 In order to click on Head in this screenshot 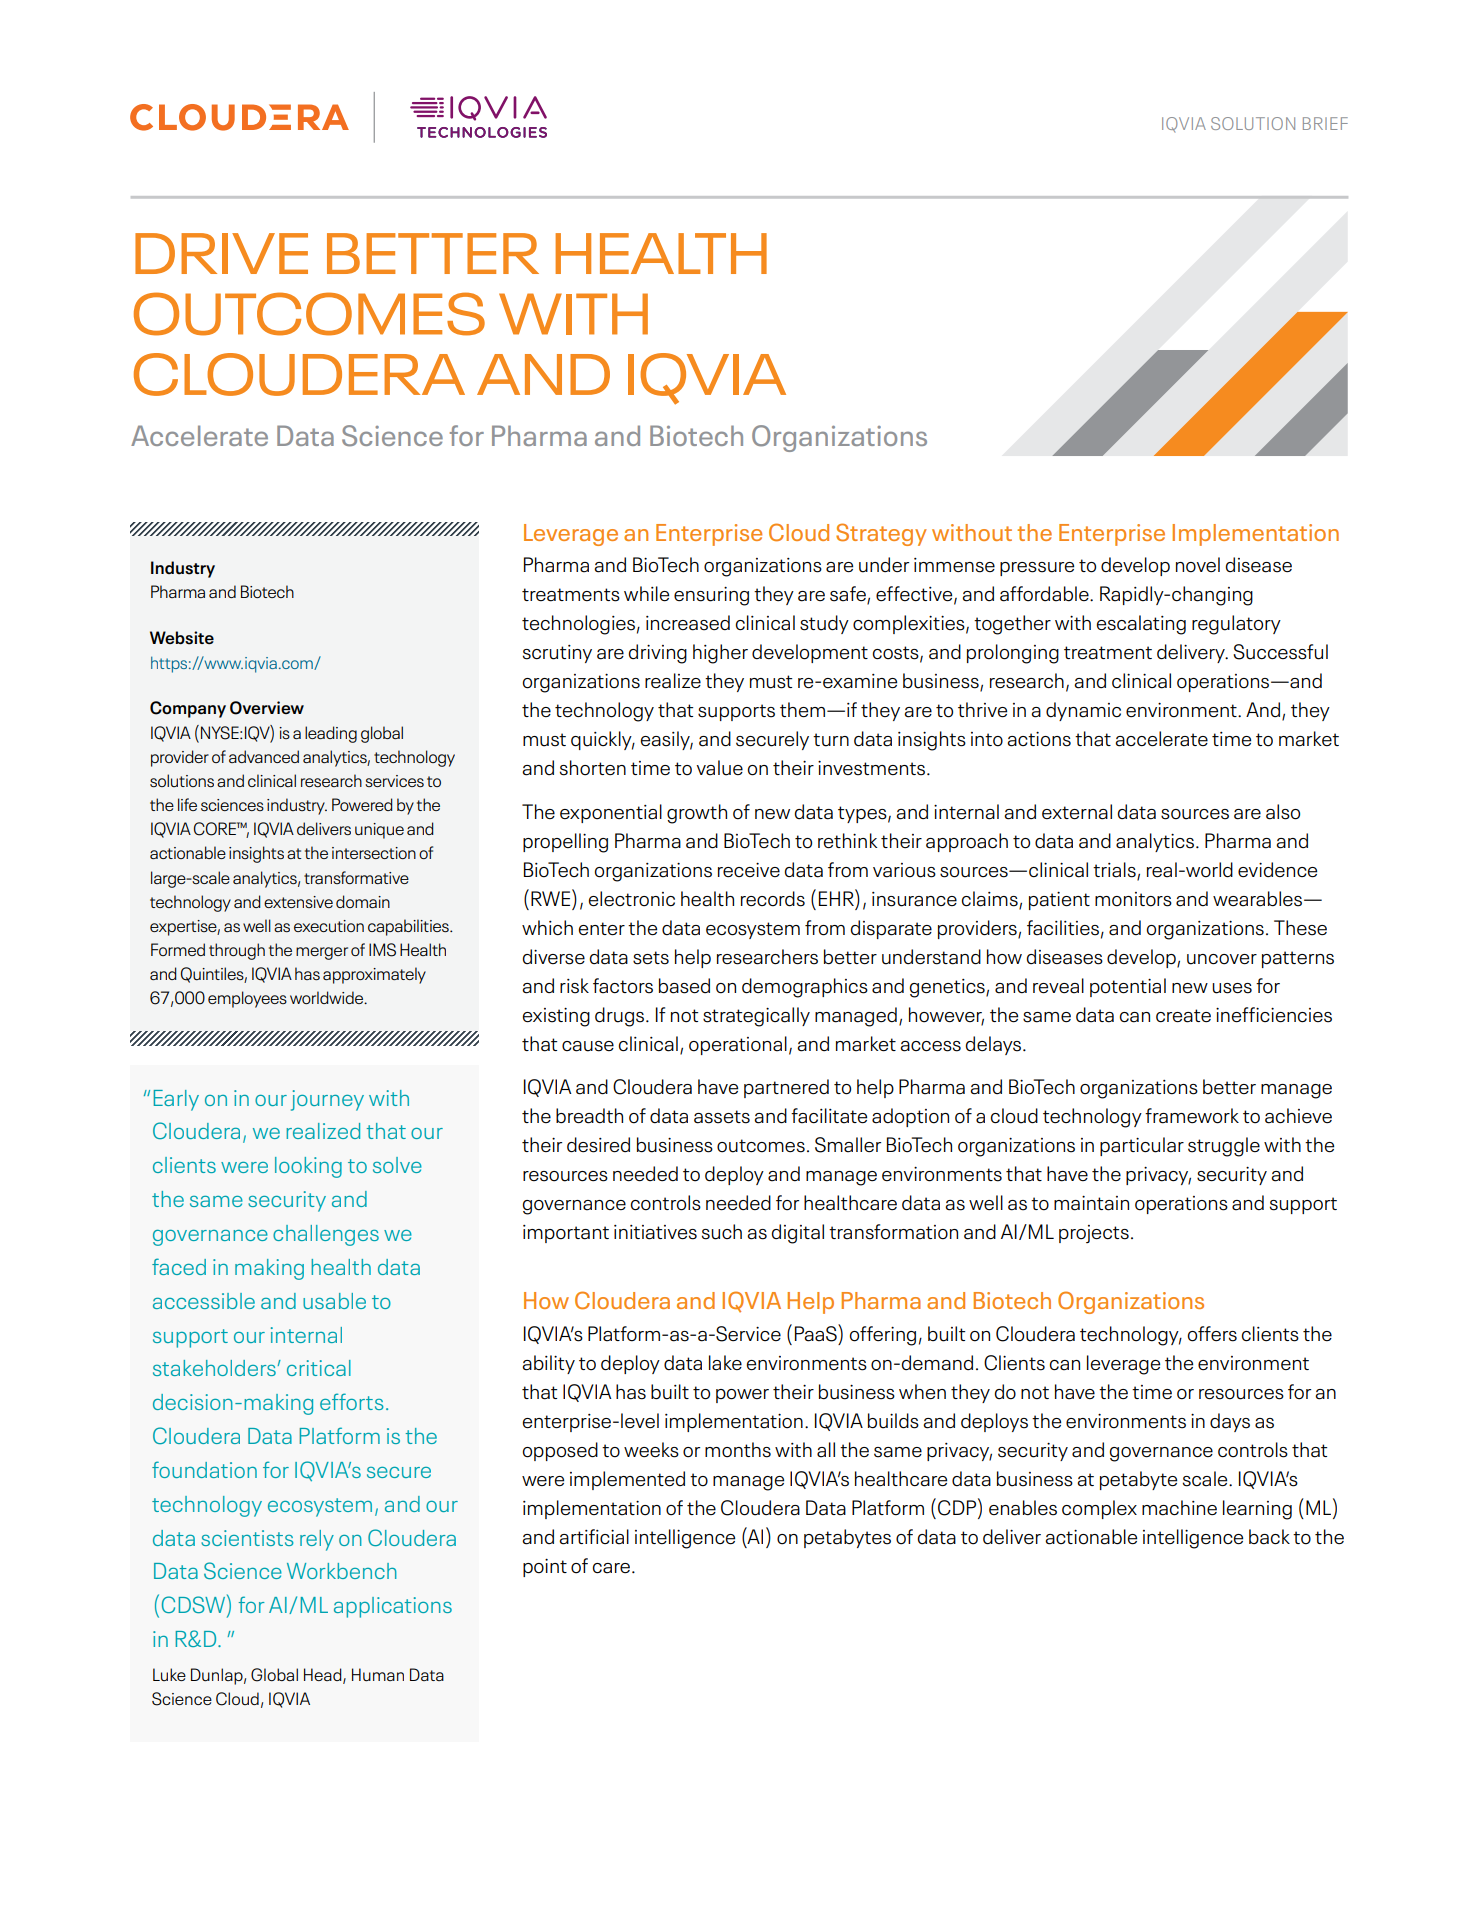, I will do `click(324, 1675)`.
